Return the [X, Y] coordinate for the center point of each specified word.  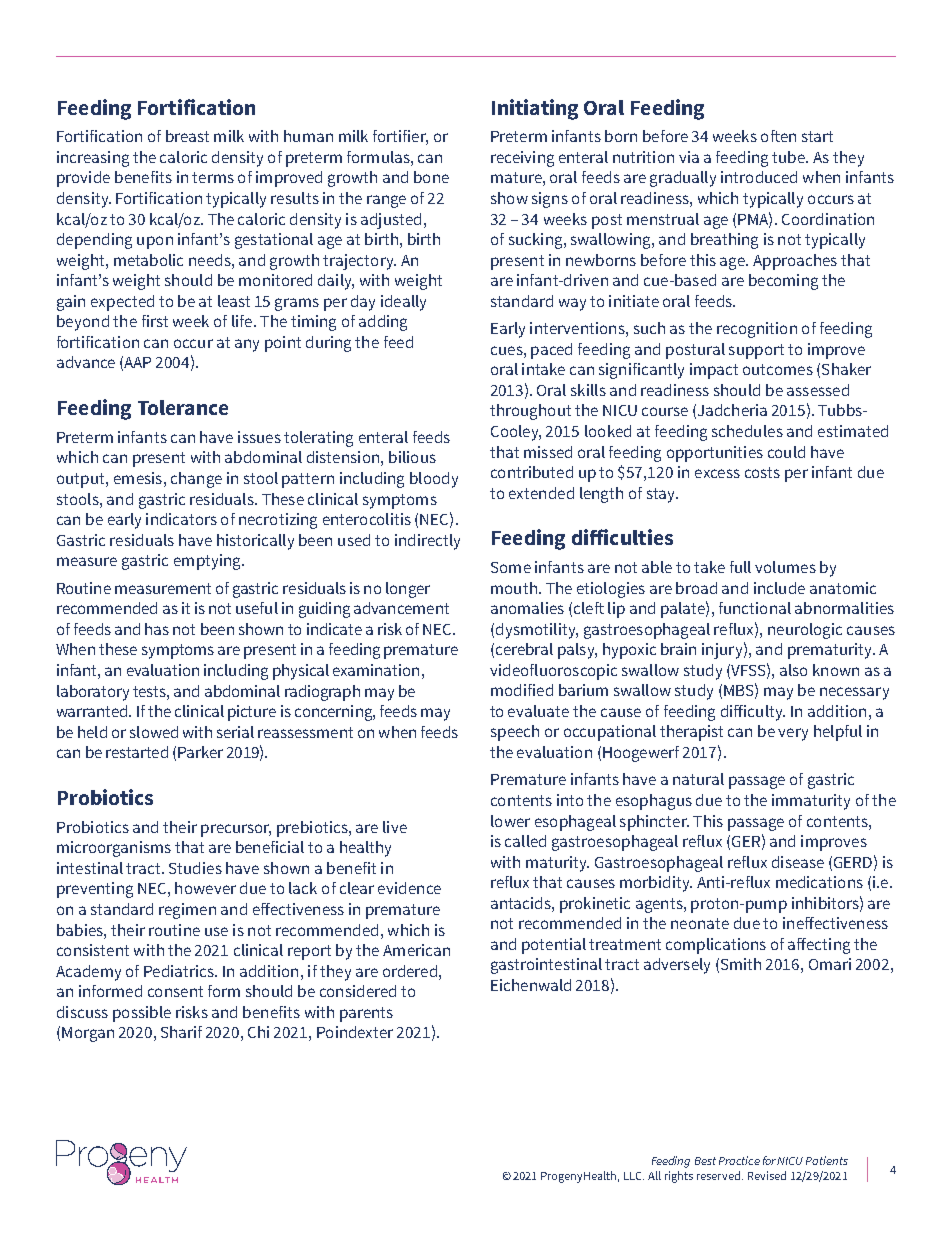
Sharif [181, 1032]
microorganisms [114, 849]
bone [431, 177]
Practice [739, 1160]
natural [698, 779]
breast [187, 136]
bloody [434, 480]
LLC [634, 1176]
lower [510, 821]
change [196, 480]
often [778, 136]
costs [762, 472]
